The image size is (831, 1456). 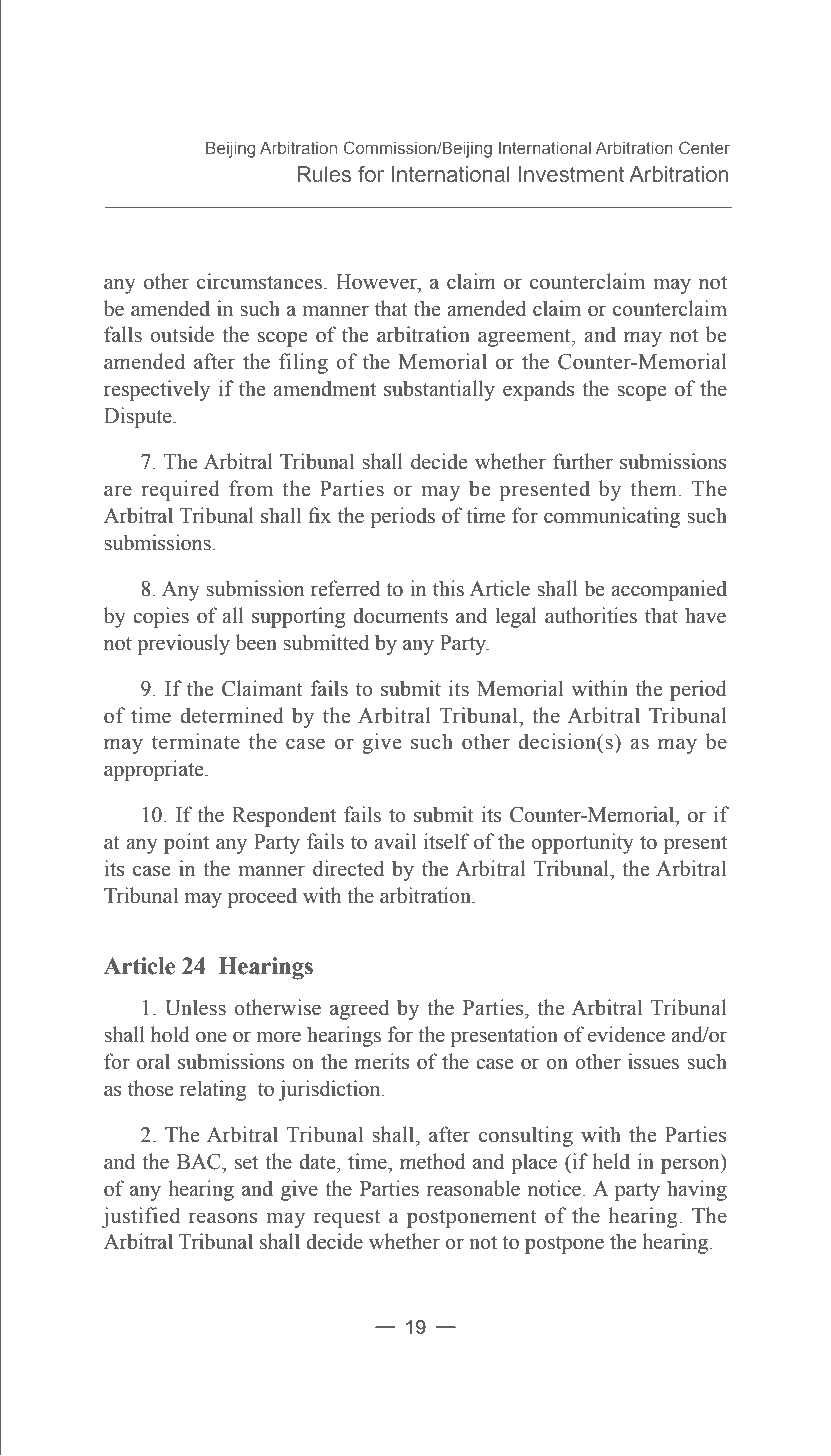 I want to click on documents, so click(x=400, y=615).
